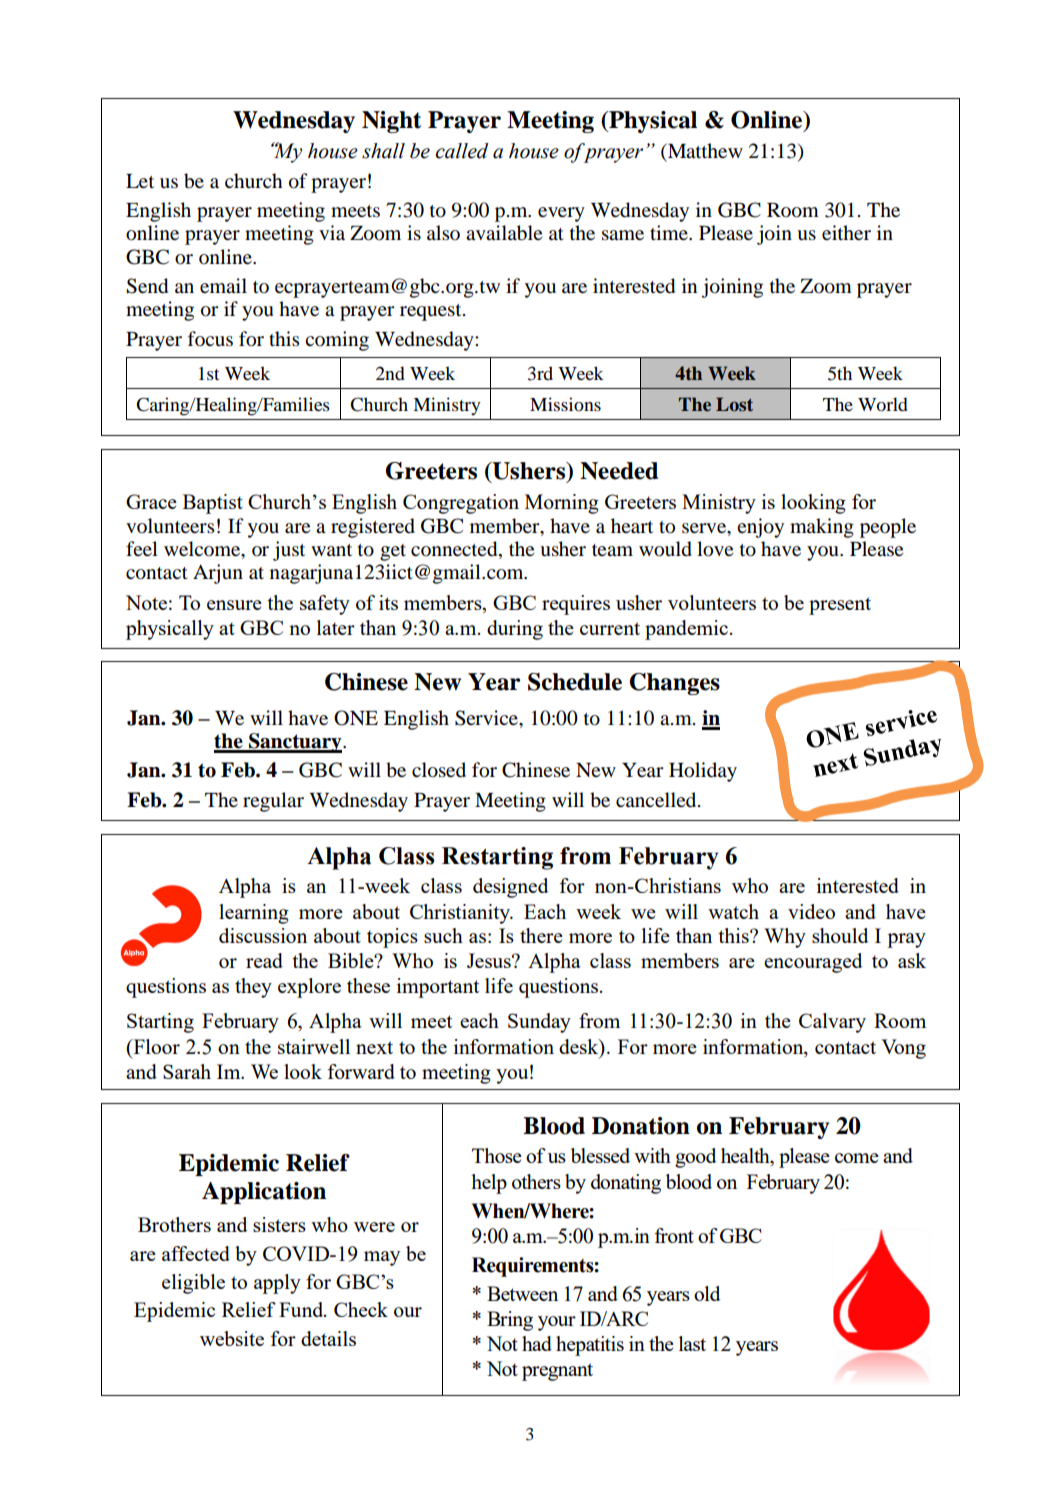  I want to click on old, so click(707, 1293).
